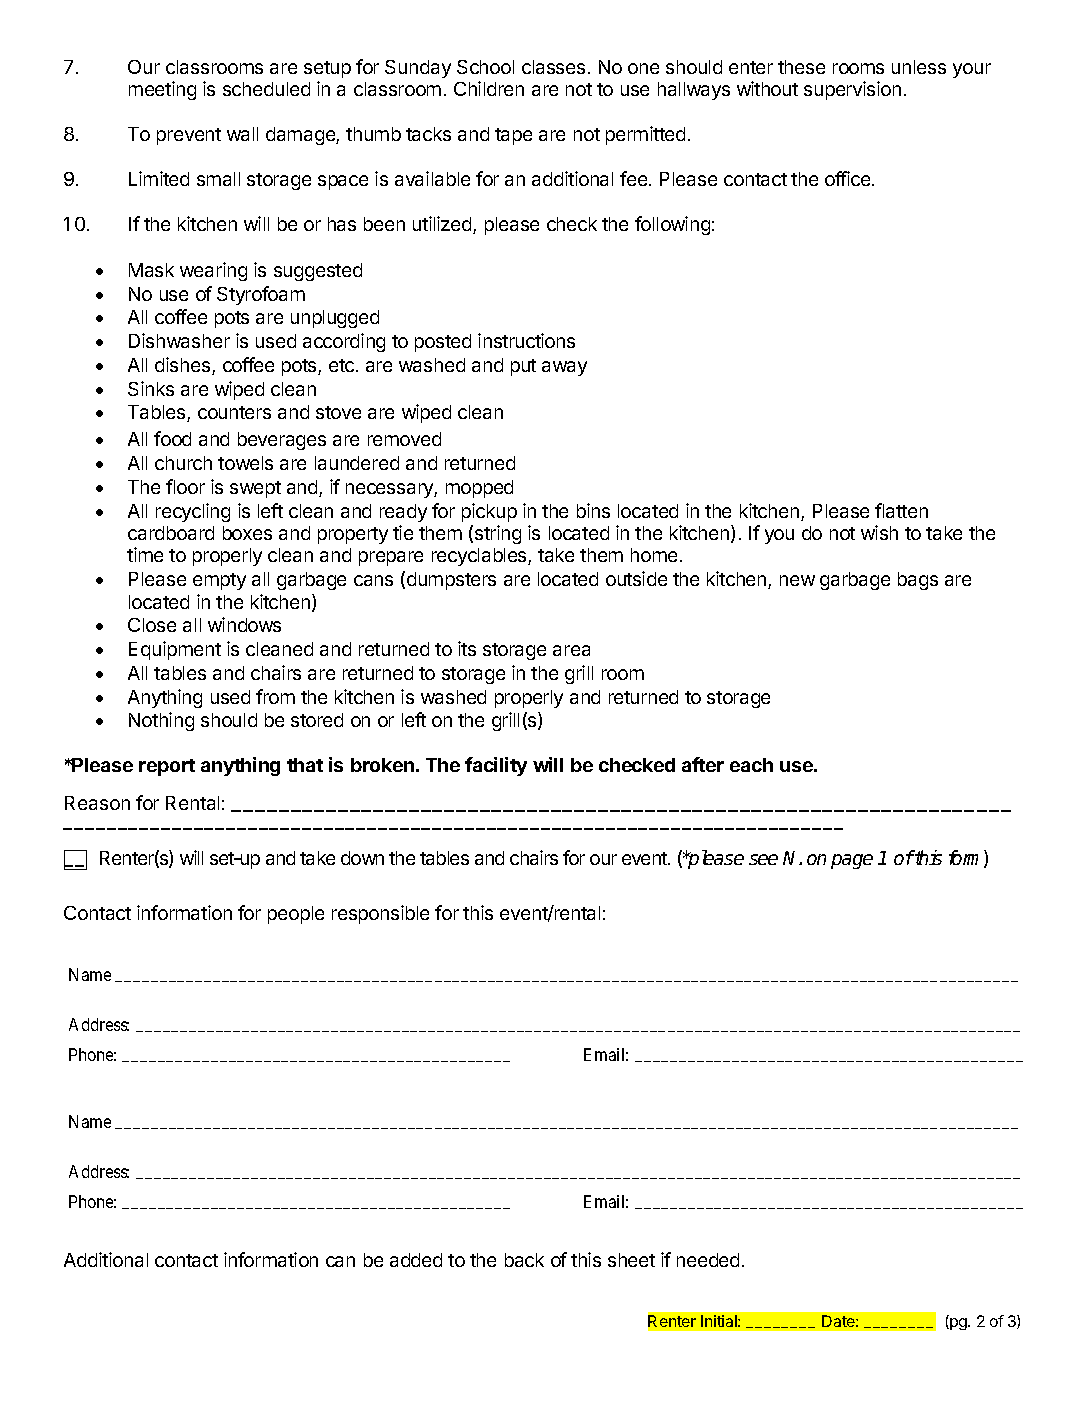 This screenshot has height=1404, width=1085. I want to click on Dishwasher, so click(179, 340).
